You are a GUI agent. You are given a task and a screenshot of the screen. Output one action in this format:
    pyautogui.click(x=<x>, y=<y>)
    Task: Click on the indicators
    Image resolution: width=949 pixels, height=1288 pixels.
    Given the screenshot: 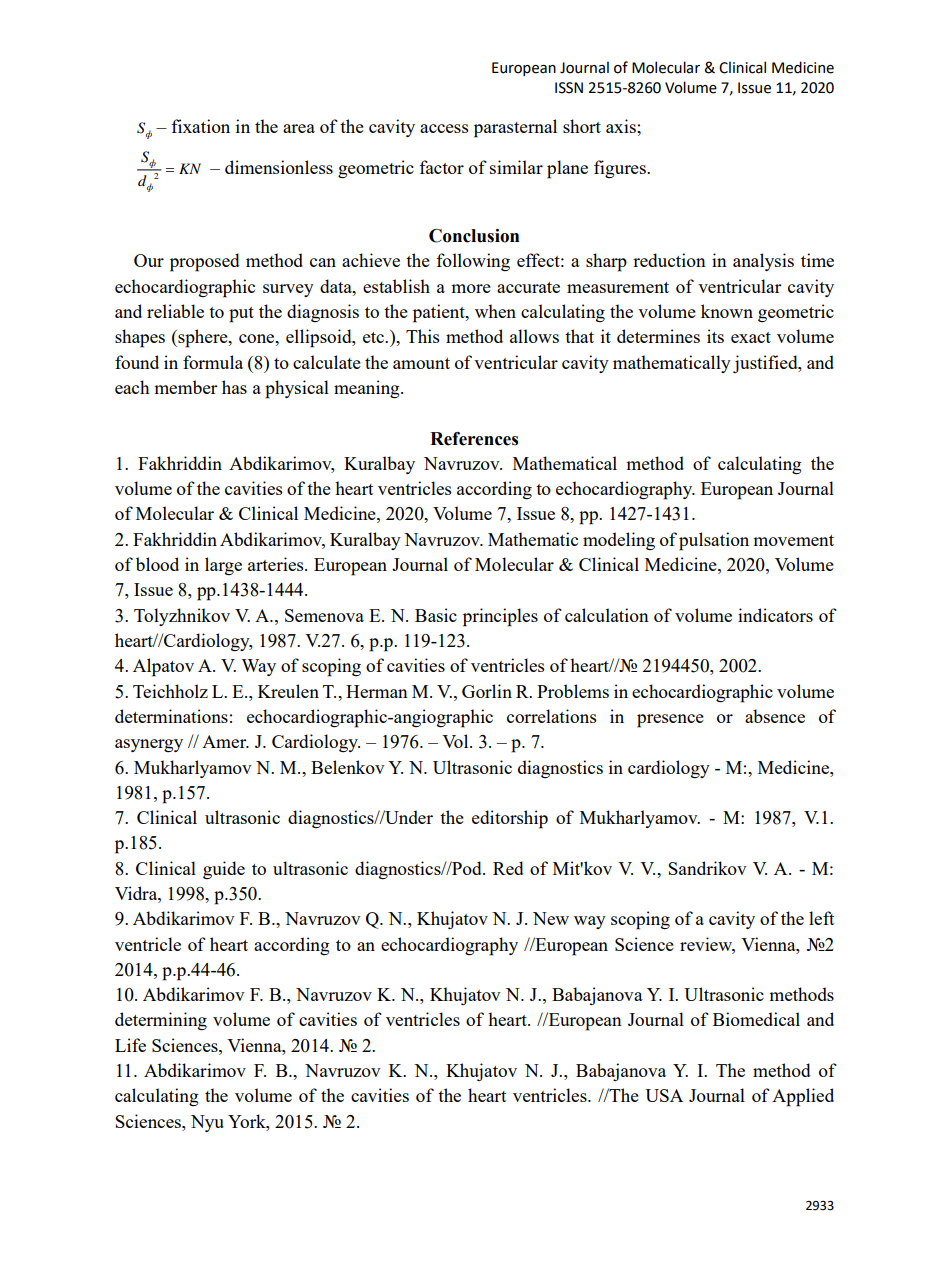 What is the action you would take?
    pyautogui.click(x=775, y=615)
